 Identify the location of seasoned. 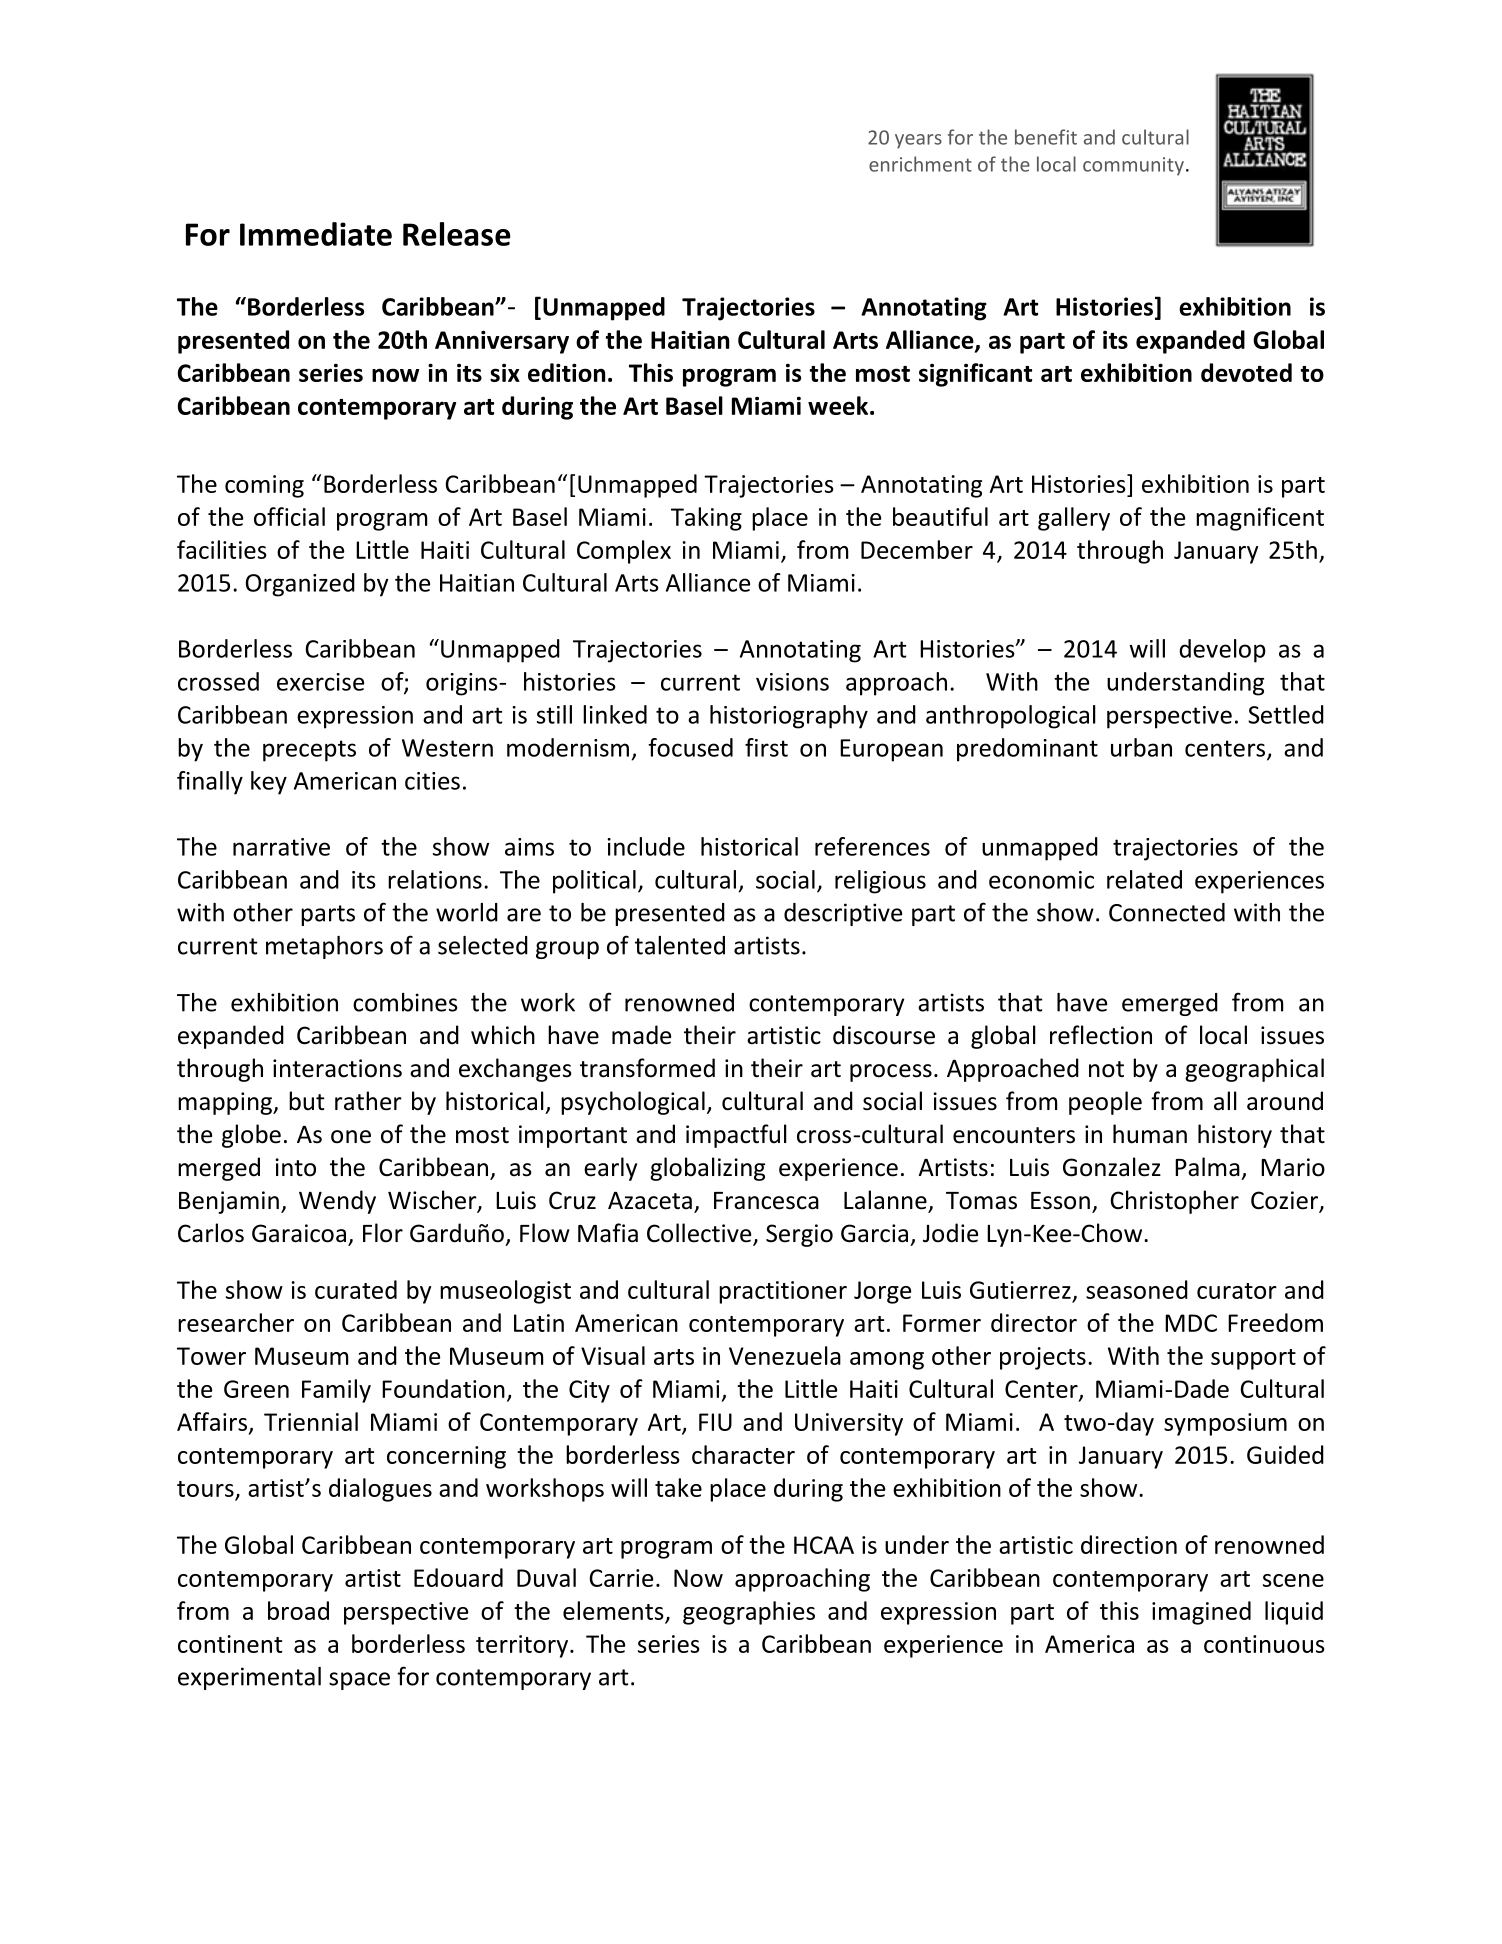
(1137, 1289).
